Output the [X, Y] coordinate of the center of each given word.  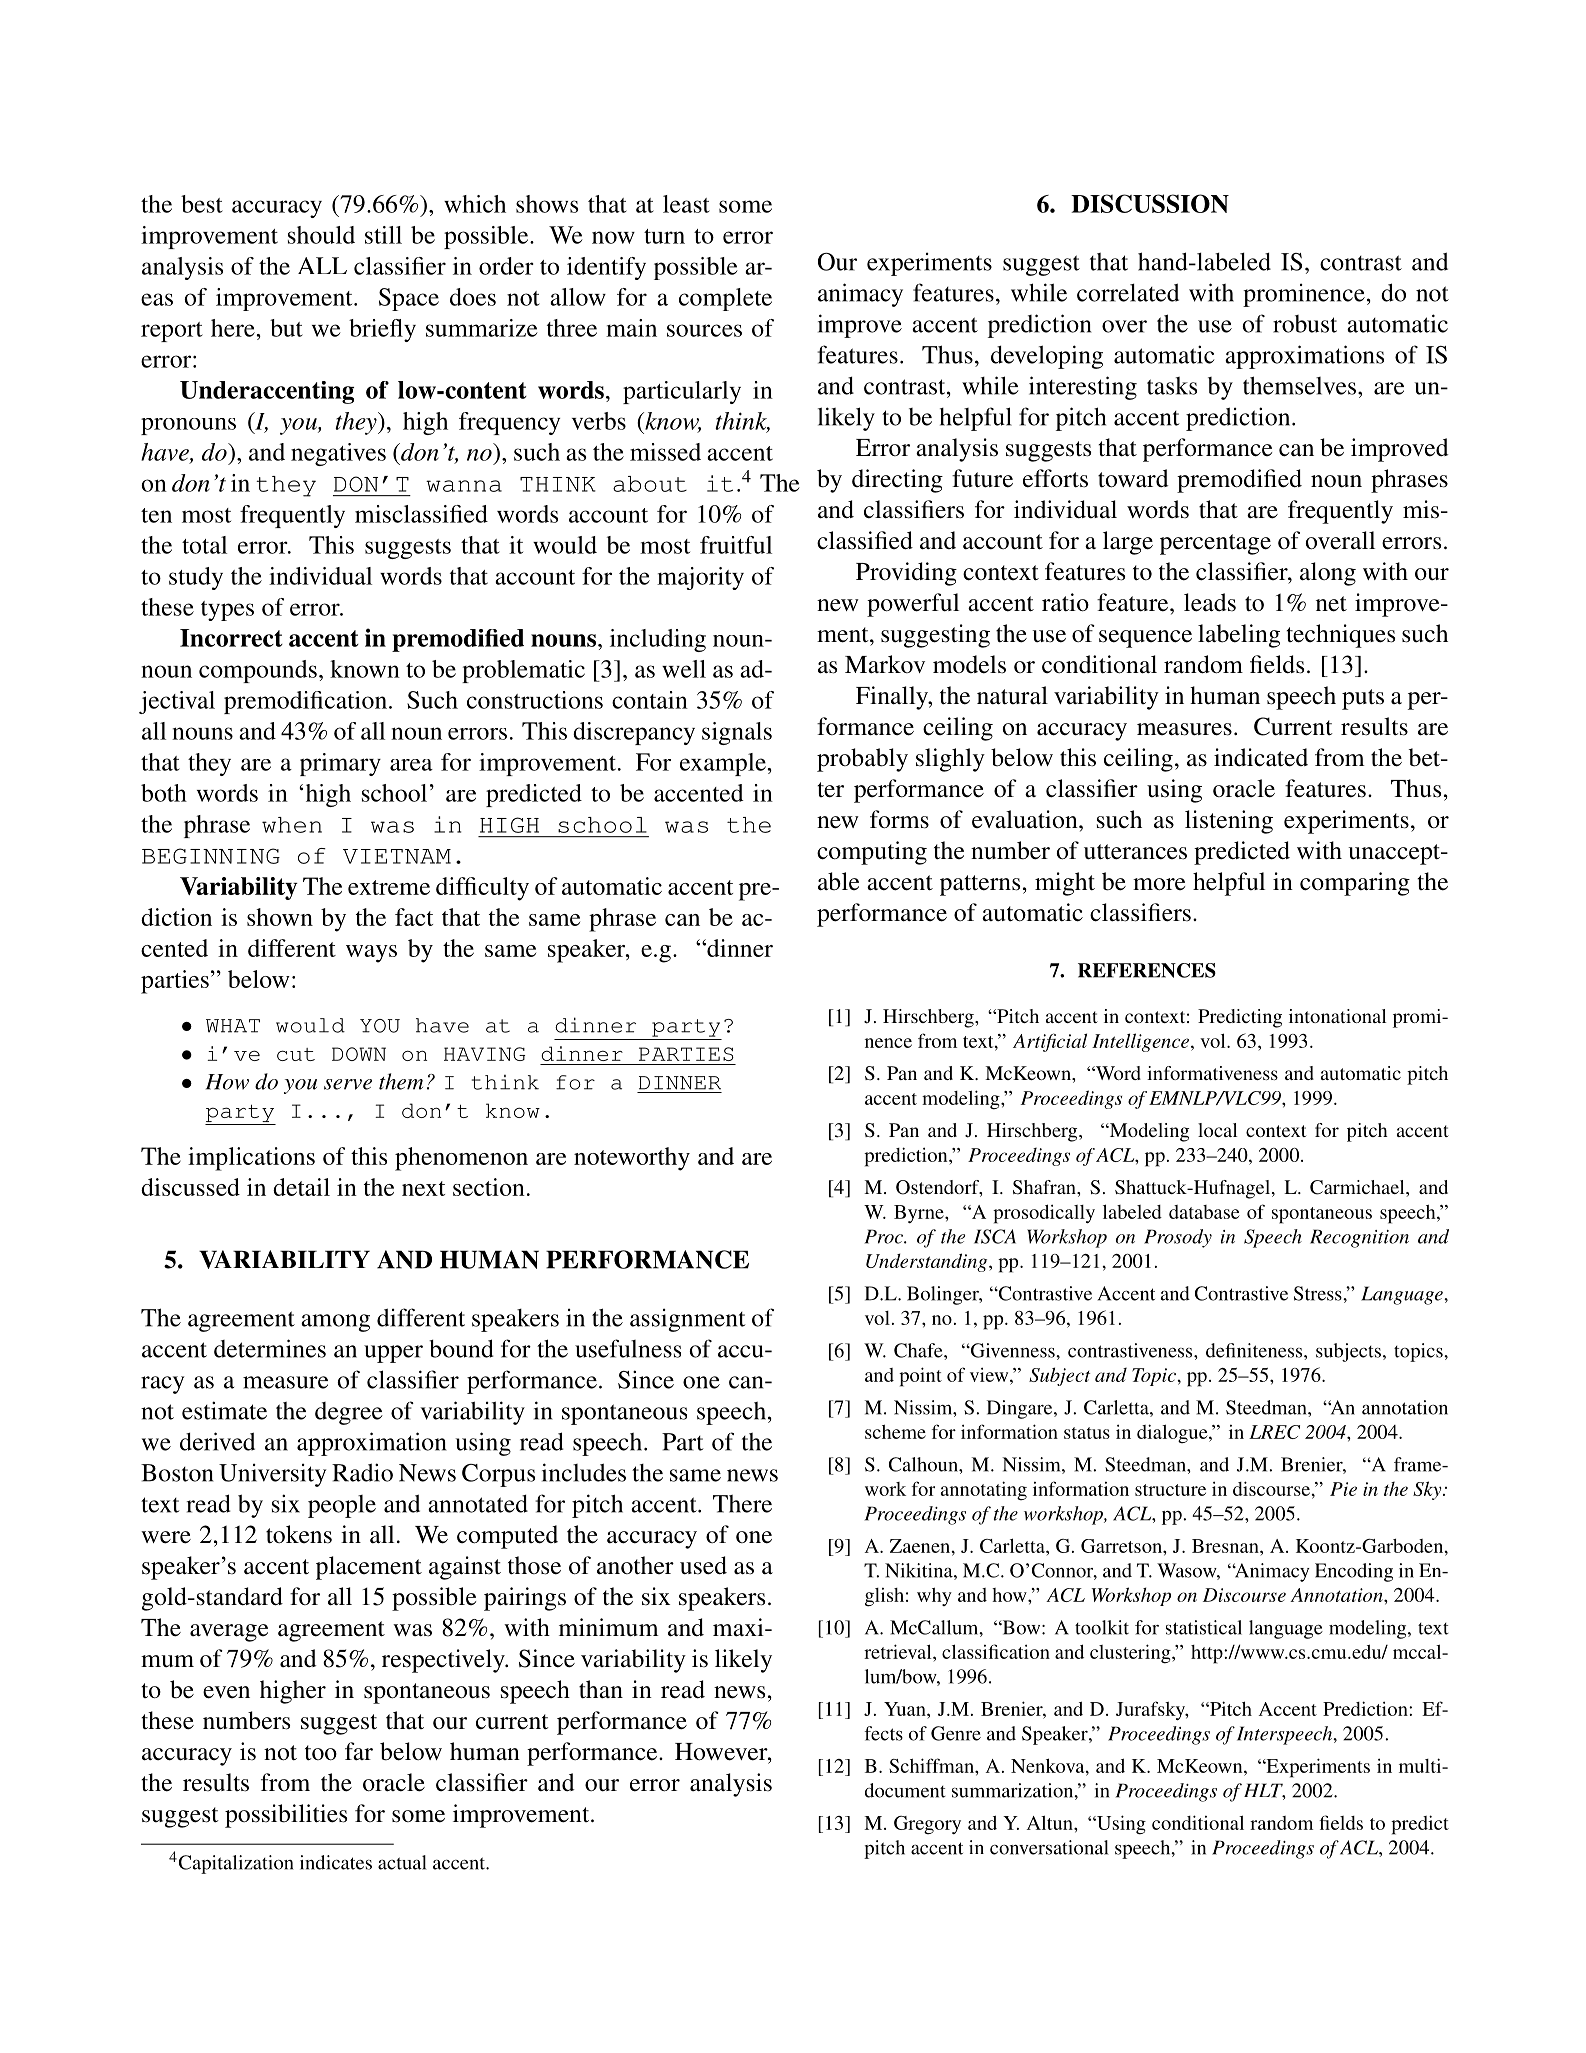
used [703, 1565]
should [321, 235]
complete [725, 299]
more [1159, 884]
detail [301, 1187]
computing [872, 853]
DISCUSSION [1150, 203]
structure [1170, 1490]
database [1204, 1212]
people [342, 1506]
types [227, 611]
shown [280, 917]
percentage [1215, 544]
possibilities [286, 1816]
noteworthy [632, 1159]
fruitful [736, 545]
